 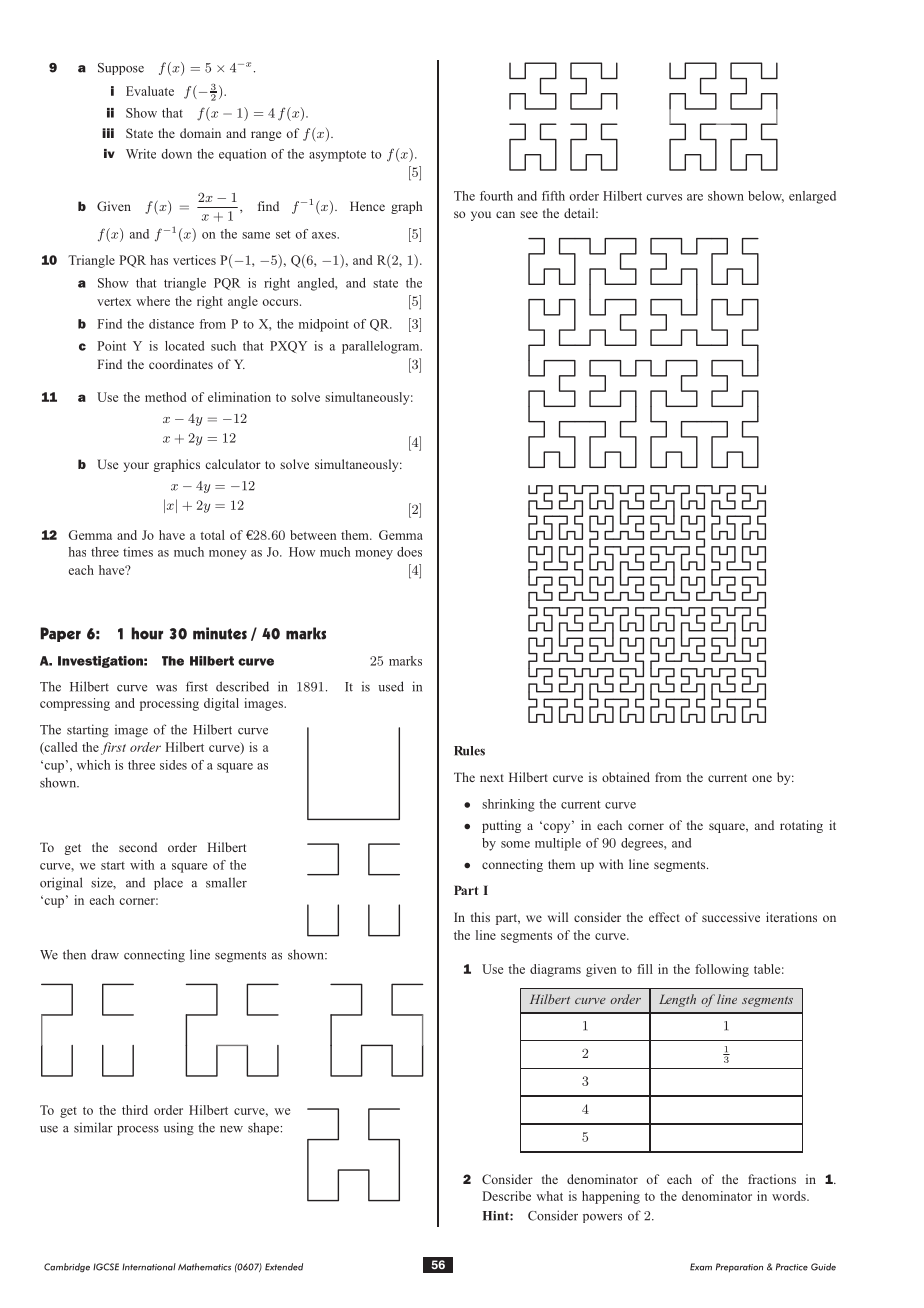 I want to click on what, so click(x=549, y=1196).
